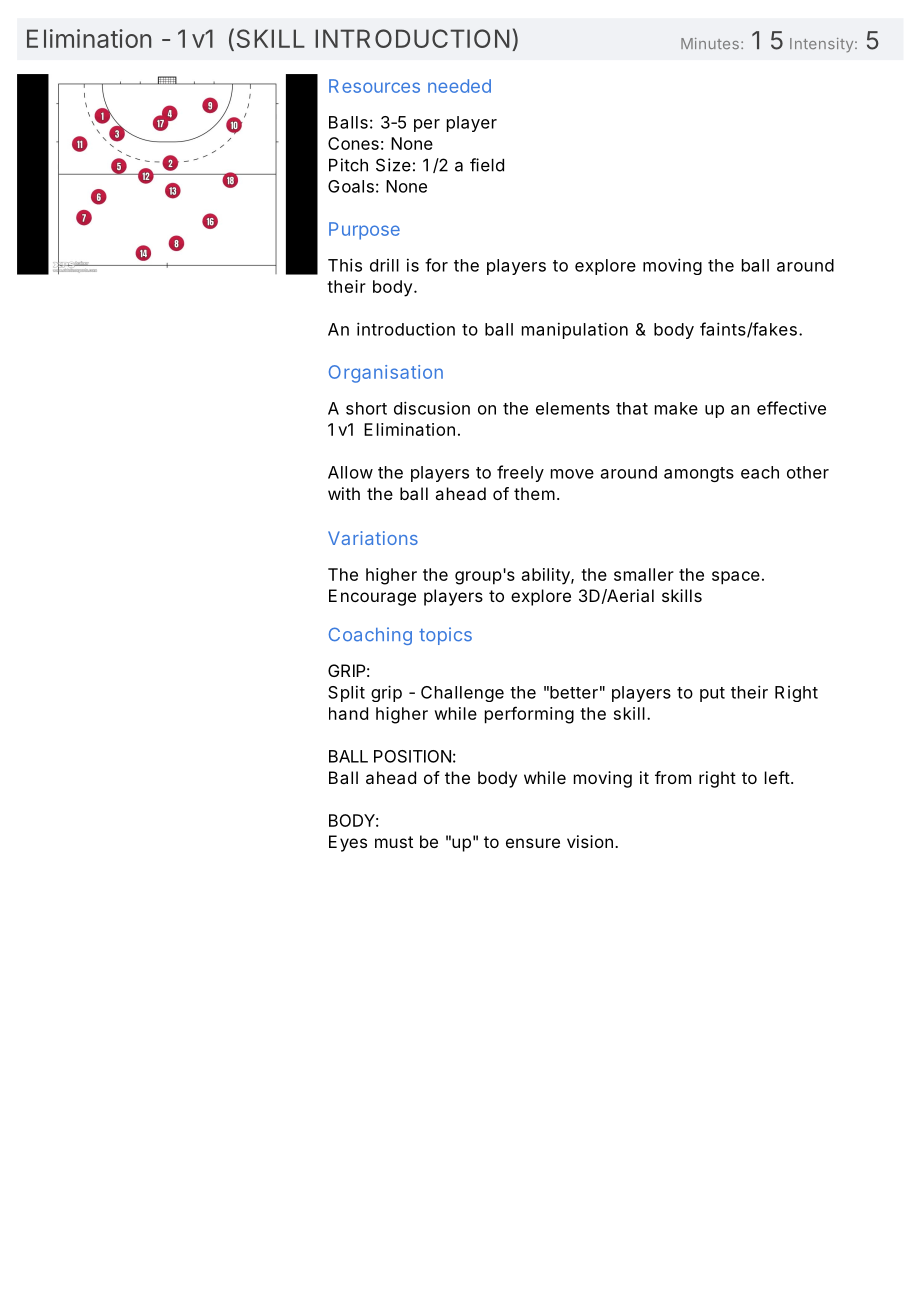  What do you see at coordinates (572, 474) in the screenshot?
I see `move` at bounding box center [572, 474].
